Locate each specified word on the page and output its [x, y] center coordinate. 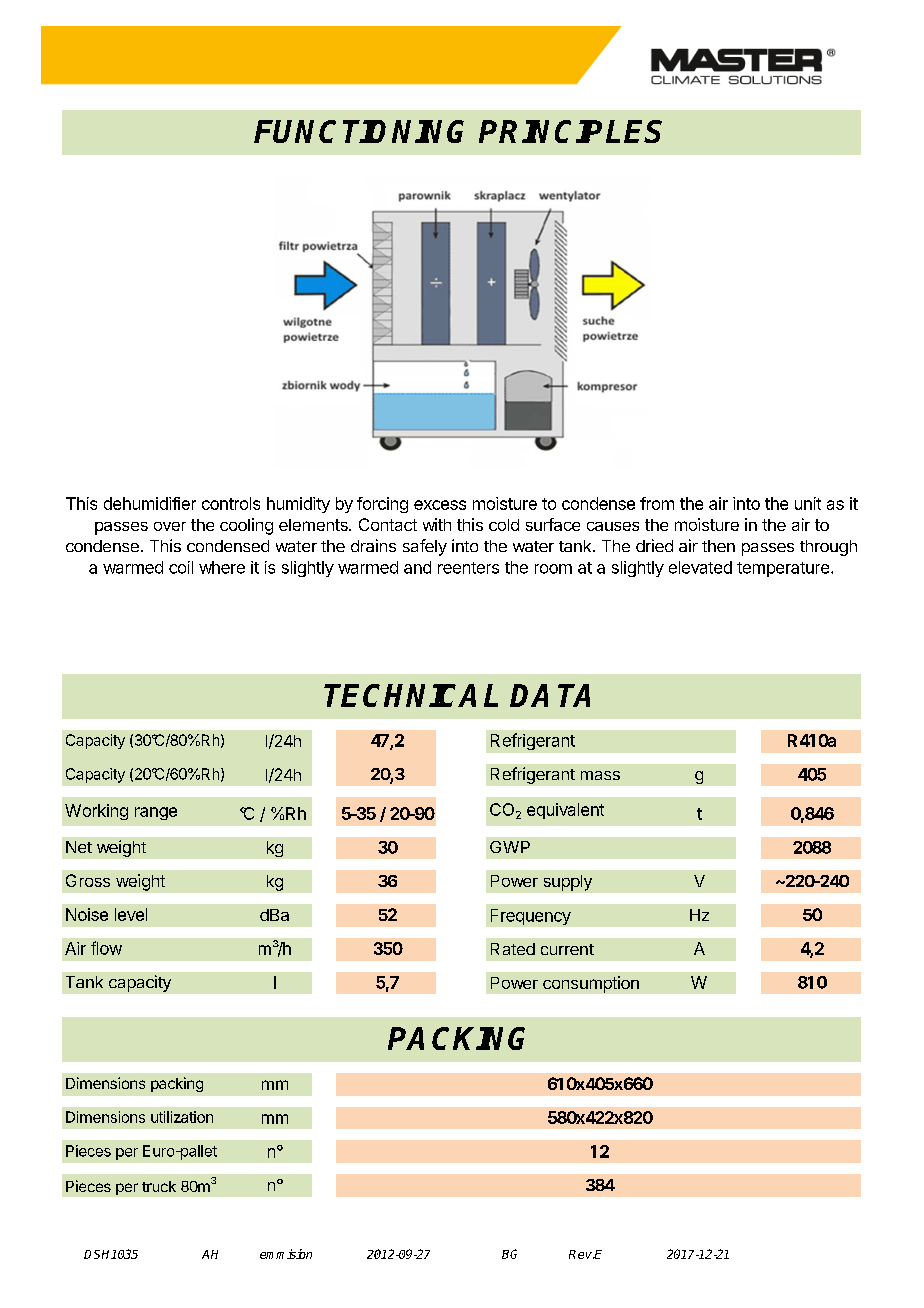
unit [808, 503]
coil [181, 567]
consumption [591, 984]
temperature [783, 569]
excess [440, 505]
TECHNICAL [411, 695]
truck [159, 1186]
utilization [182, 1117]
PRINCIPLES [570, 131]
